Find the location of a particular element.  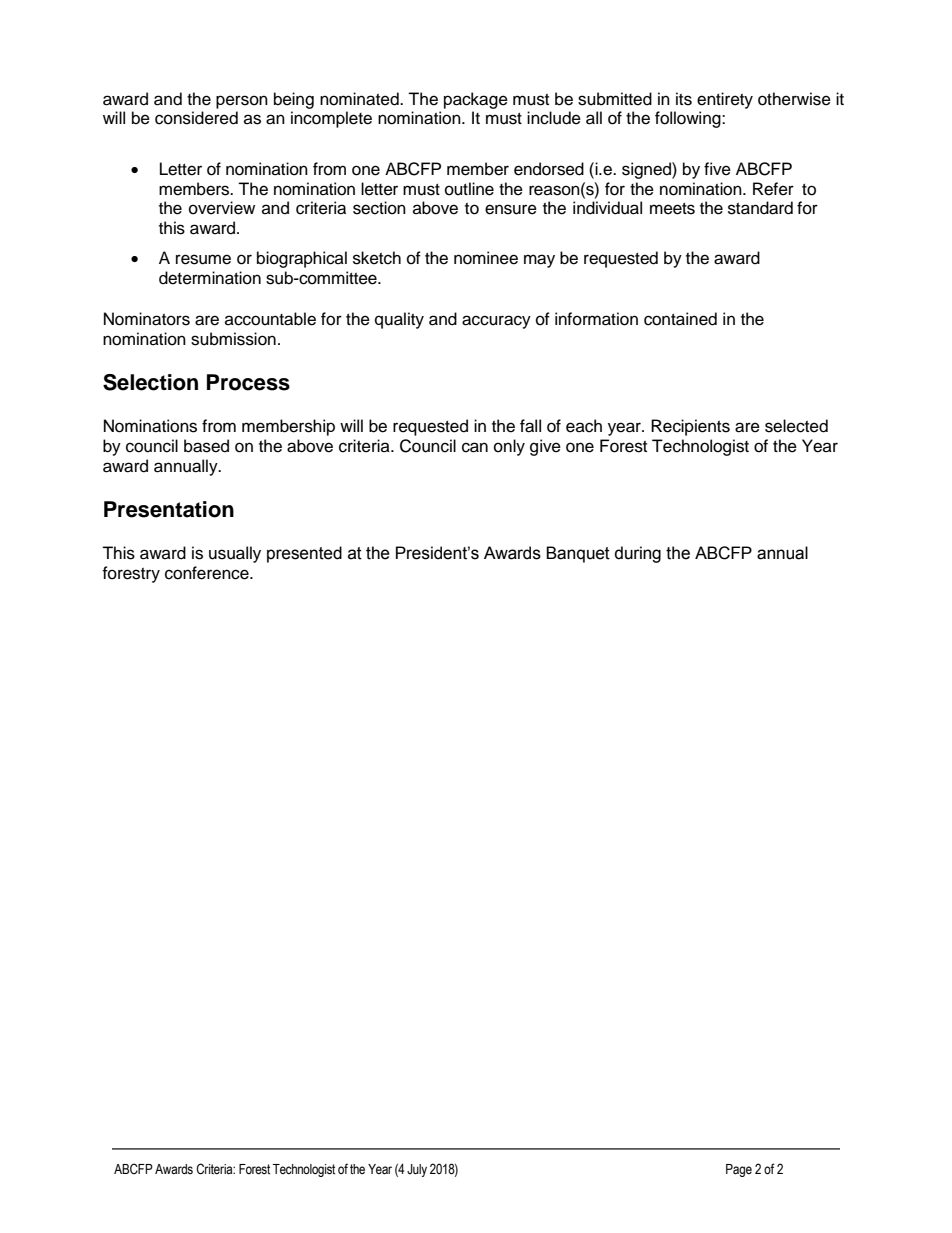

package is located at coordinates (476, 100).
